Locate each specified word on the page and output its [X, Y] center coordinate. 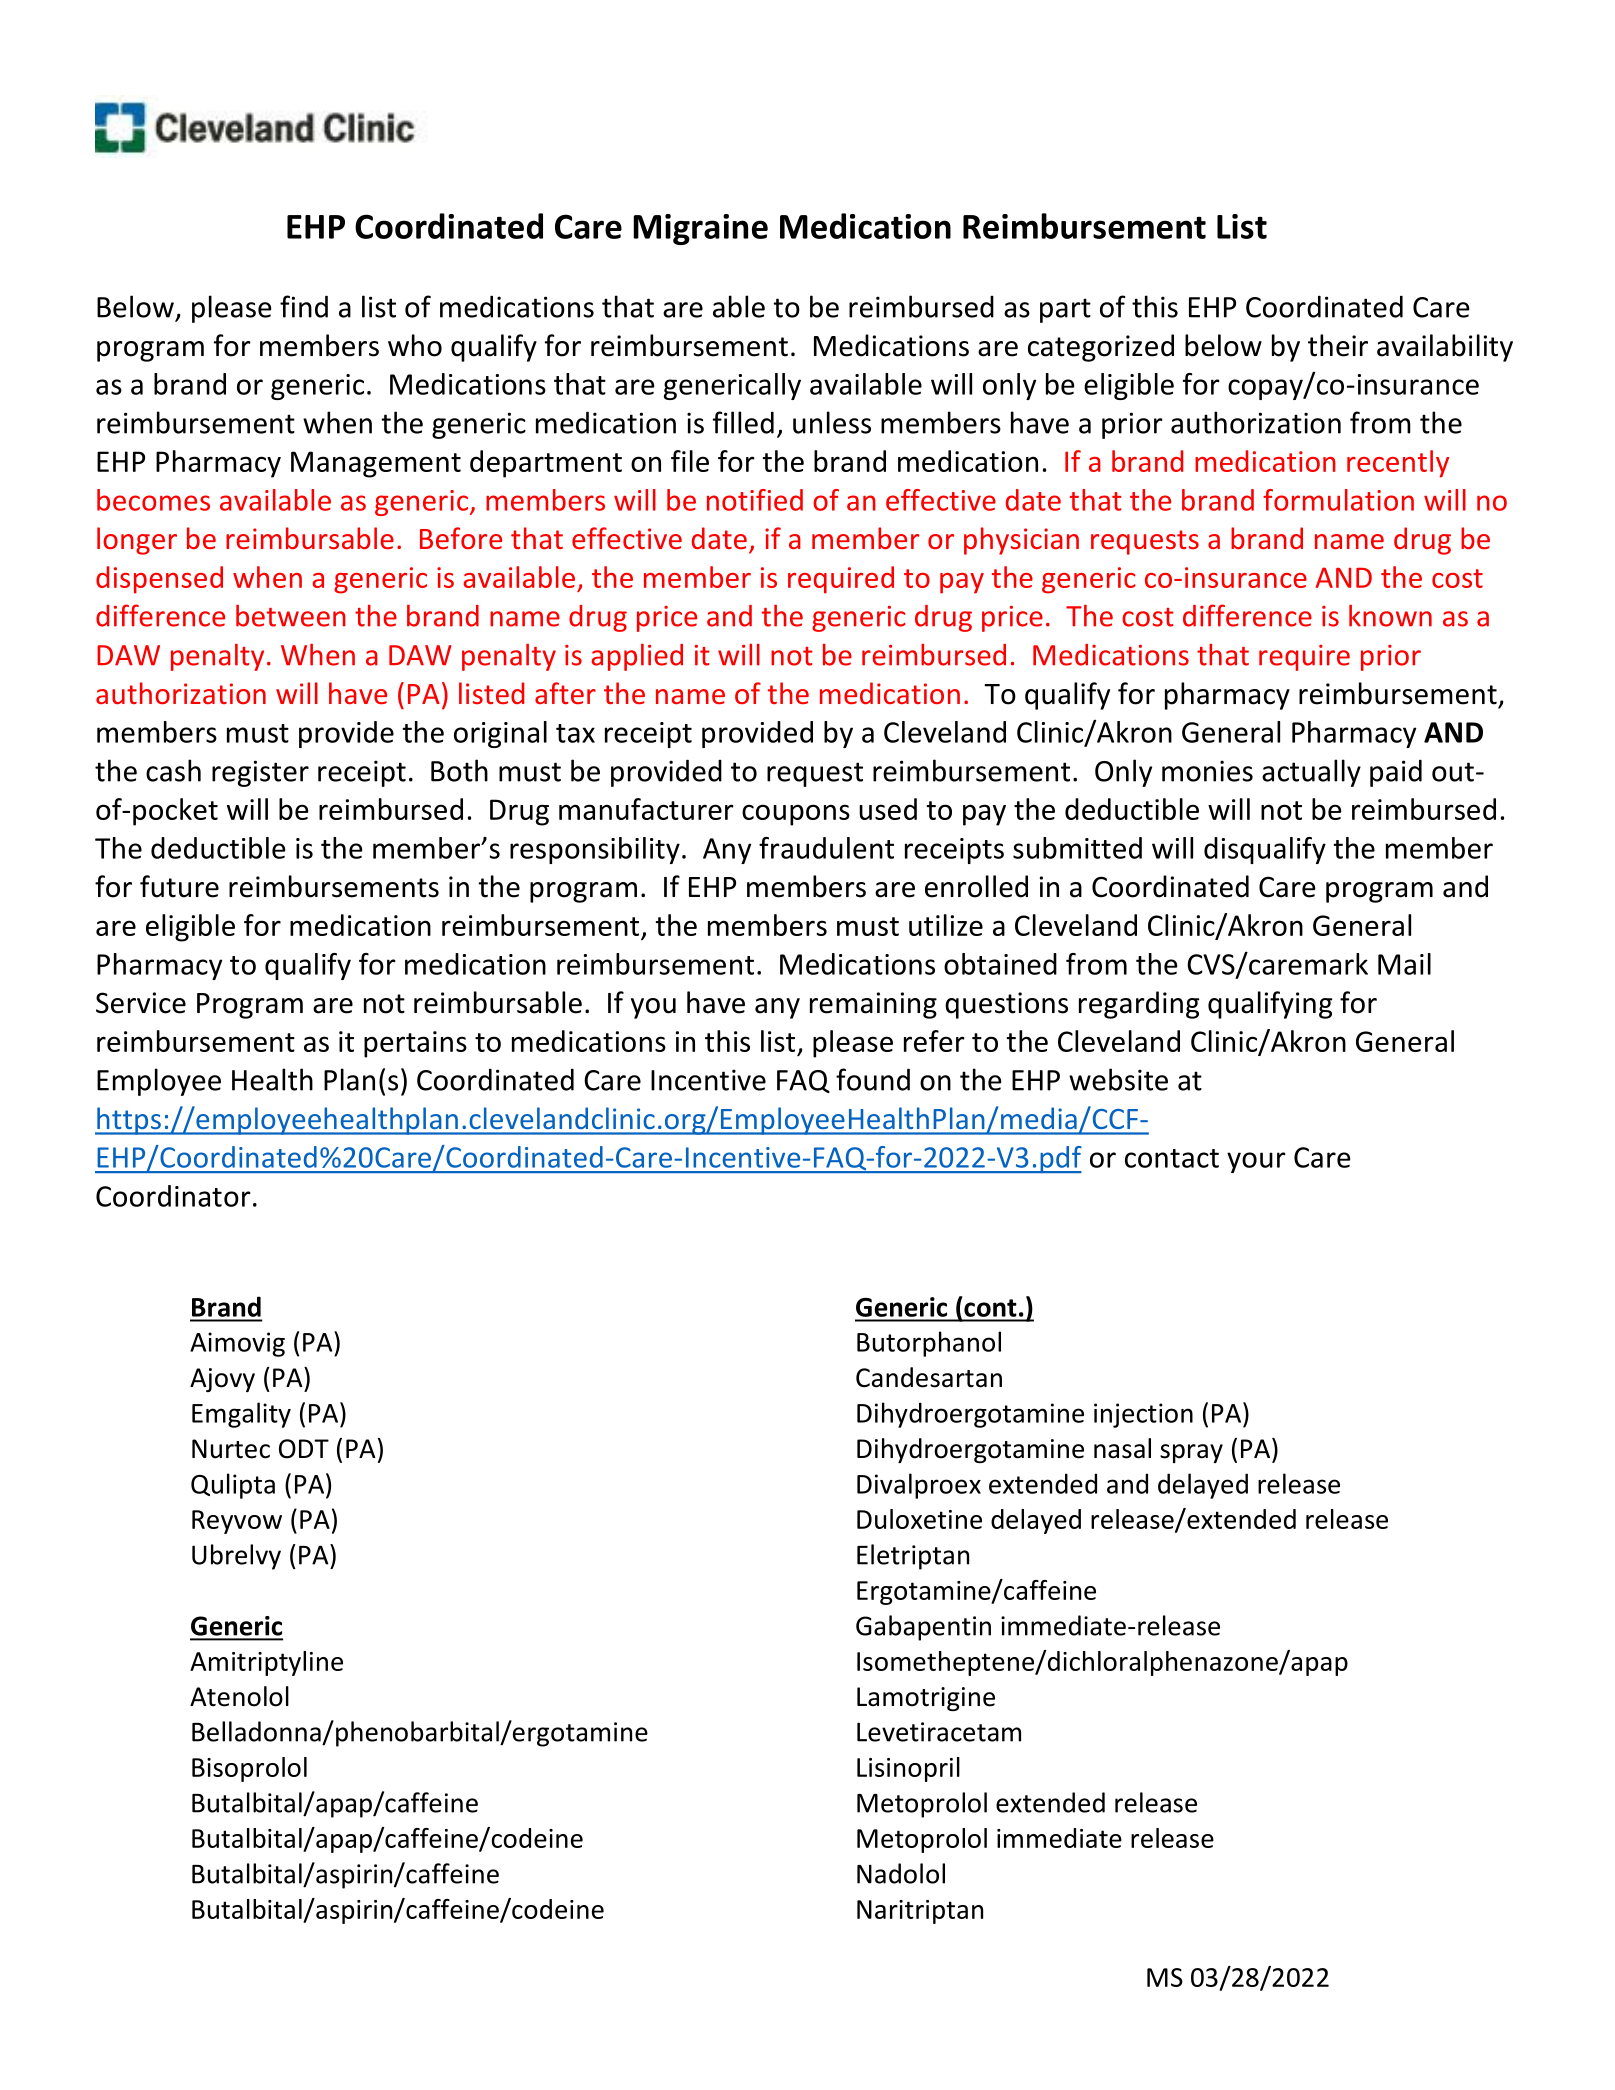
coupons [796, 815]
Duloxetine [919, 1519]
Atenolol [239, 1696]
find [304, 306]
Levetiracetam [939, 1732]
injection [1143, 1415]
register [260, 773]
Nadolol [901, 1873]
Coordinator [173, 1196]
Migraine [700, 229]
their [1338, 345]
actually [1311, 773]
